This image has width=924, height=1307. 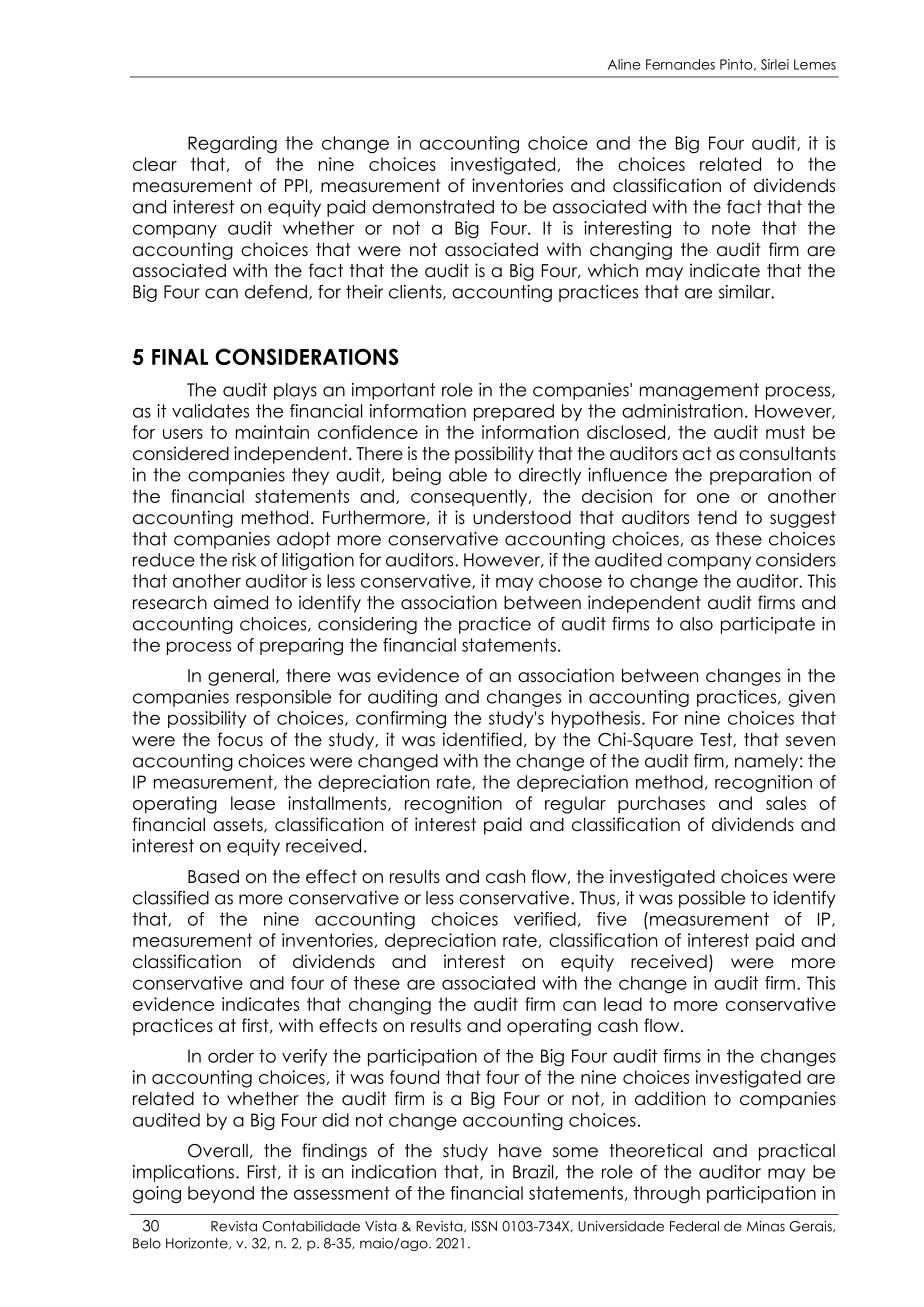 What do you see at coordinates (484, 1226) in the image?
I see `ISSN` at bounding box center [484, 1226].
